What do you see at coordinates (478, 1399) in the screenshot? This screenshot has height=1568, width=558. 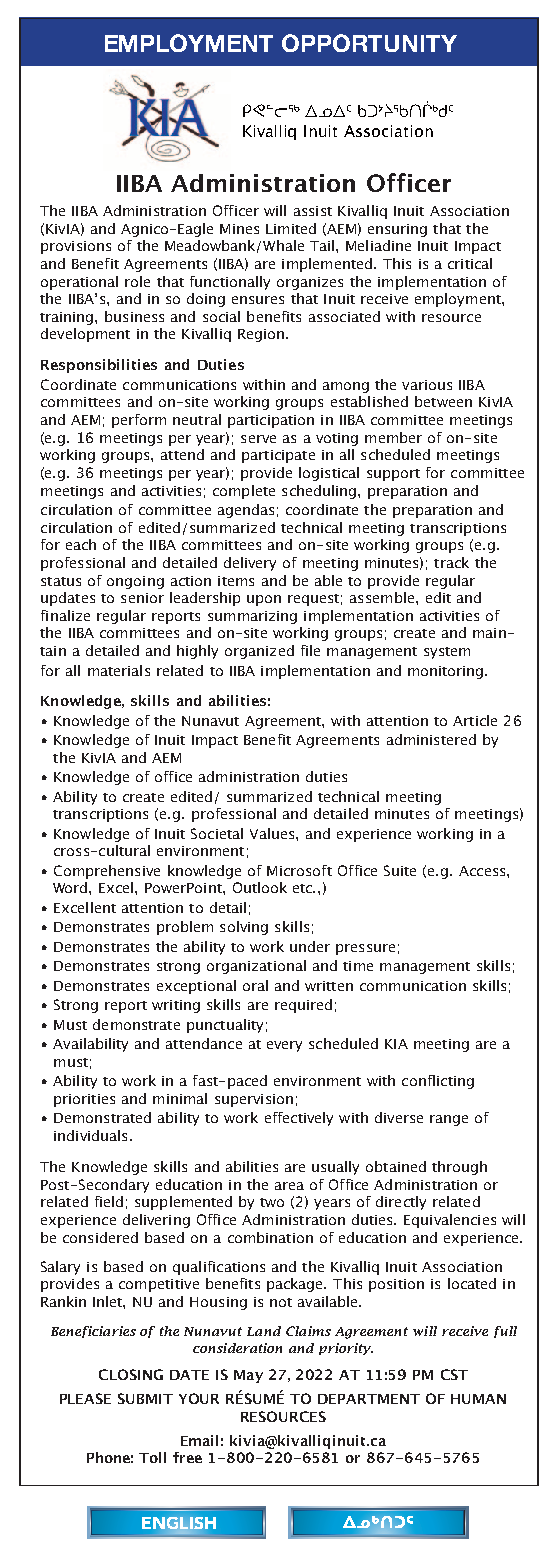 I see `HUMAN` at bounding box center [478, 1399].
